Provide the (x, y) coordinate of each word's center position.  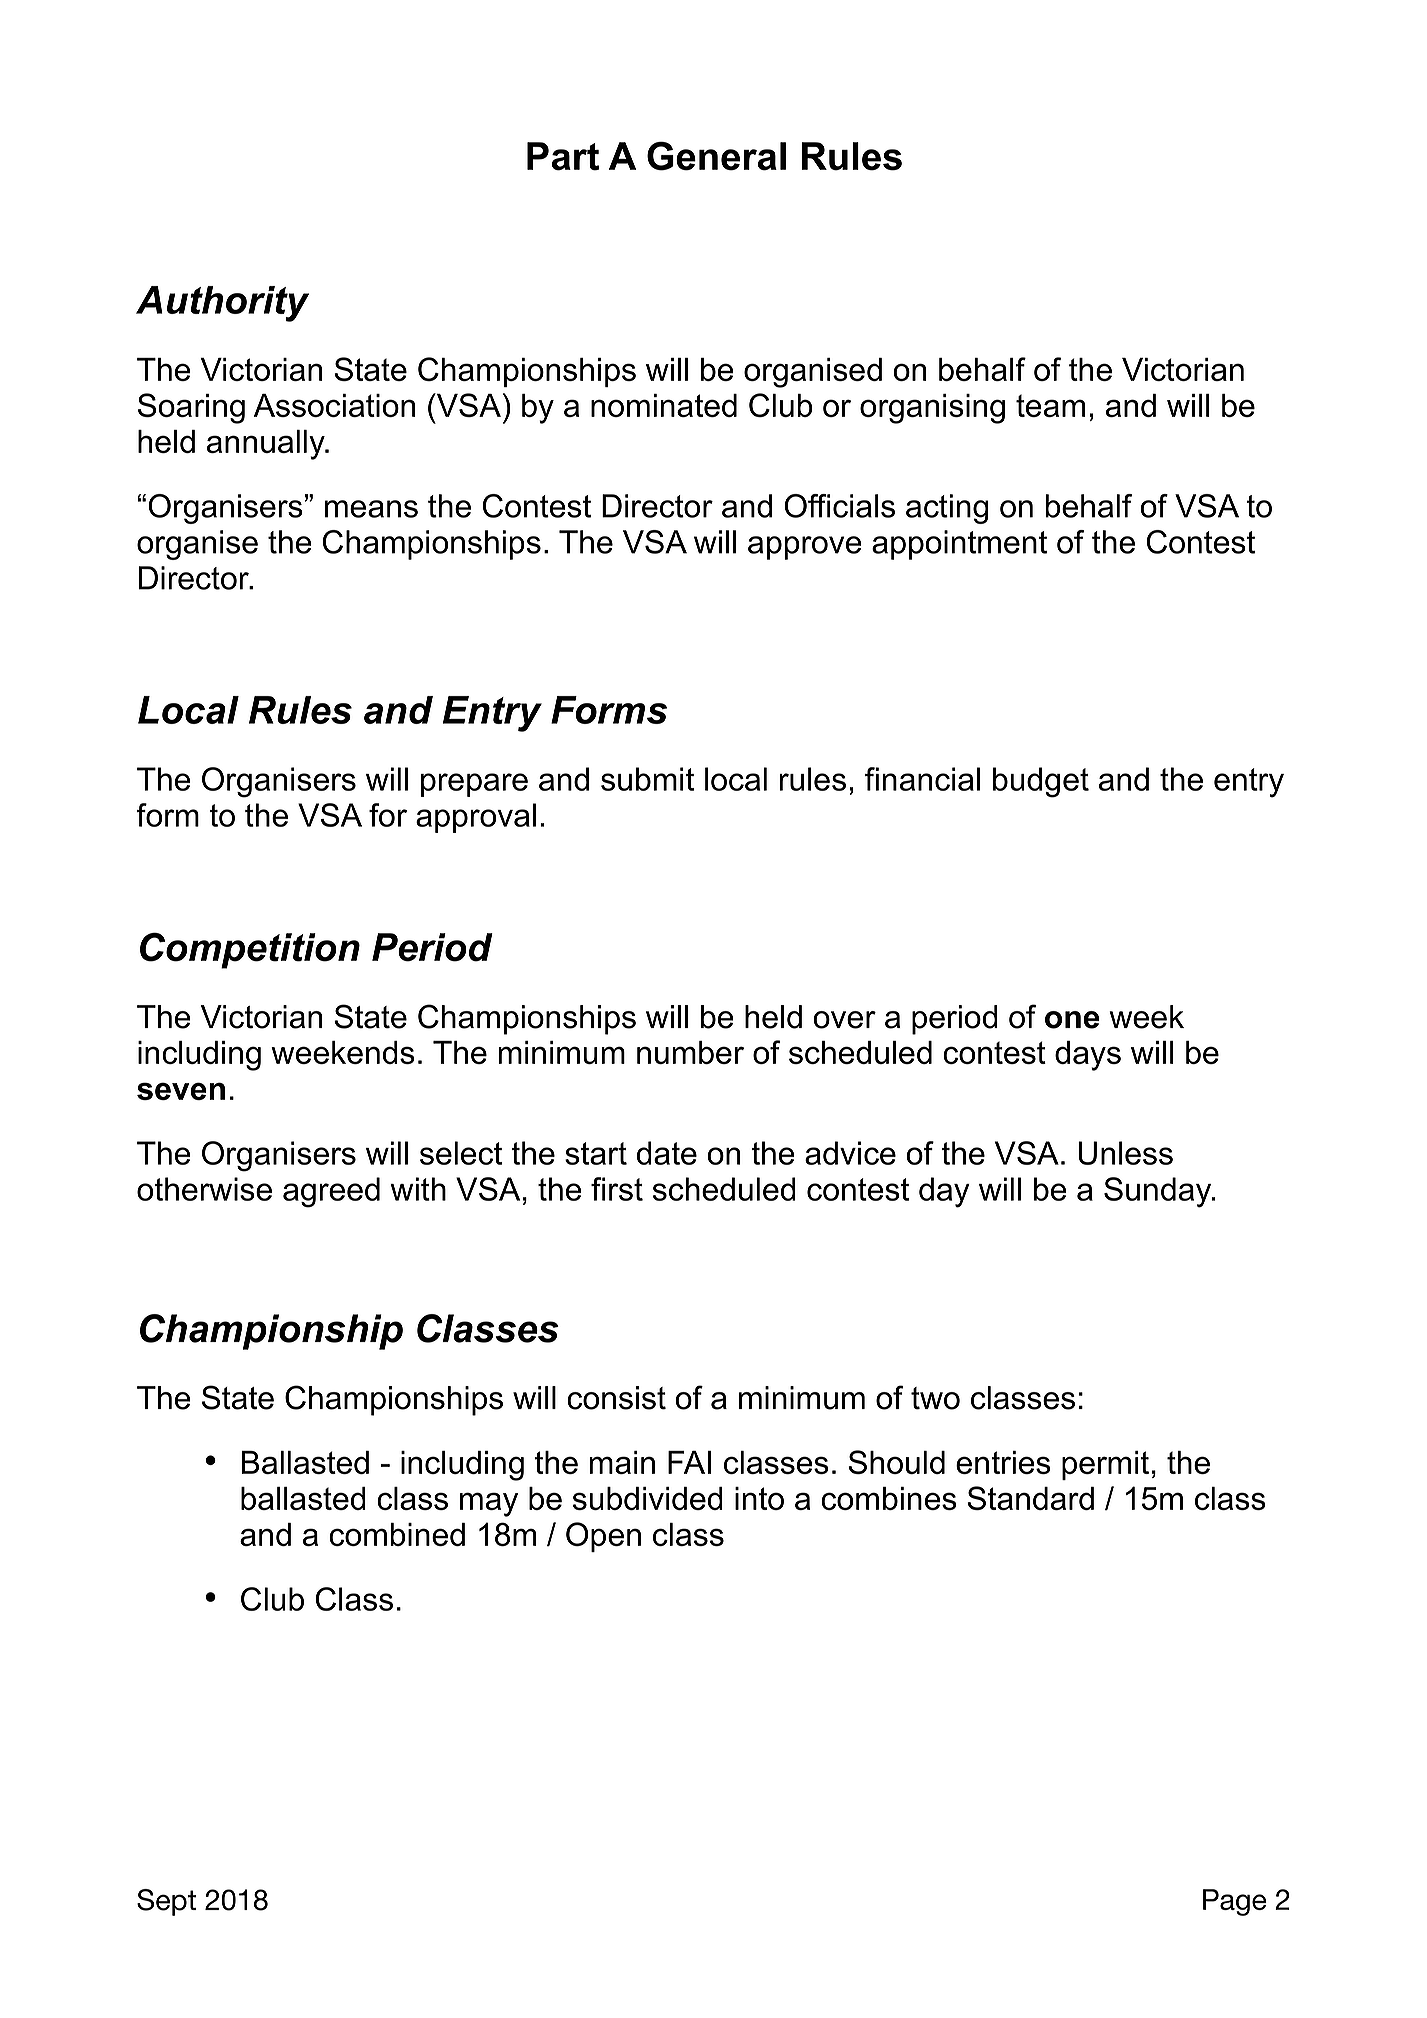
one (1072, 1020)
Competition (250, 950)
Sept (166, 1902)
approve (805, 548)
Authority (222, 304)
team (1050, 405)
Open (603, 1537)
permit (1105, 1465)
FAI (689, 1462)
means (371, 509)
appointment (959, 545)
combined (397, 1534)
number (690, 1052)
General (716, 156)
